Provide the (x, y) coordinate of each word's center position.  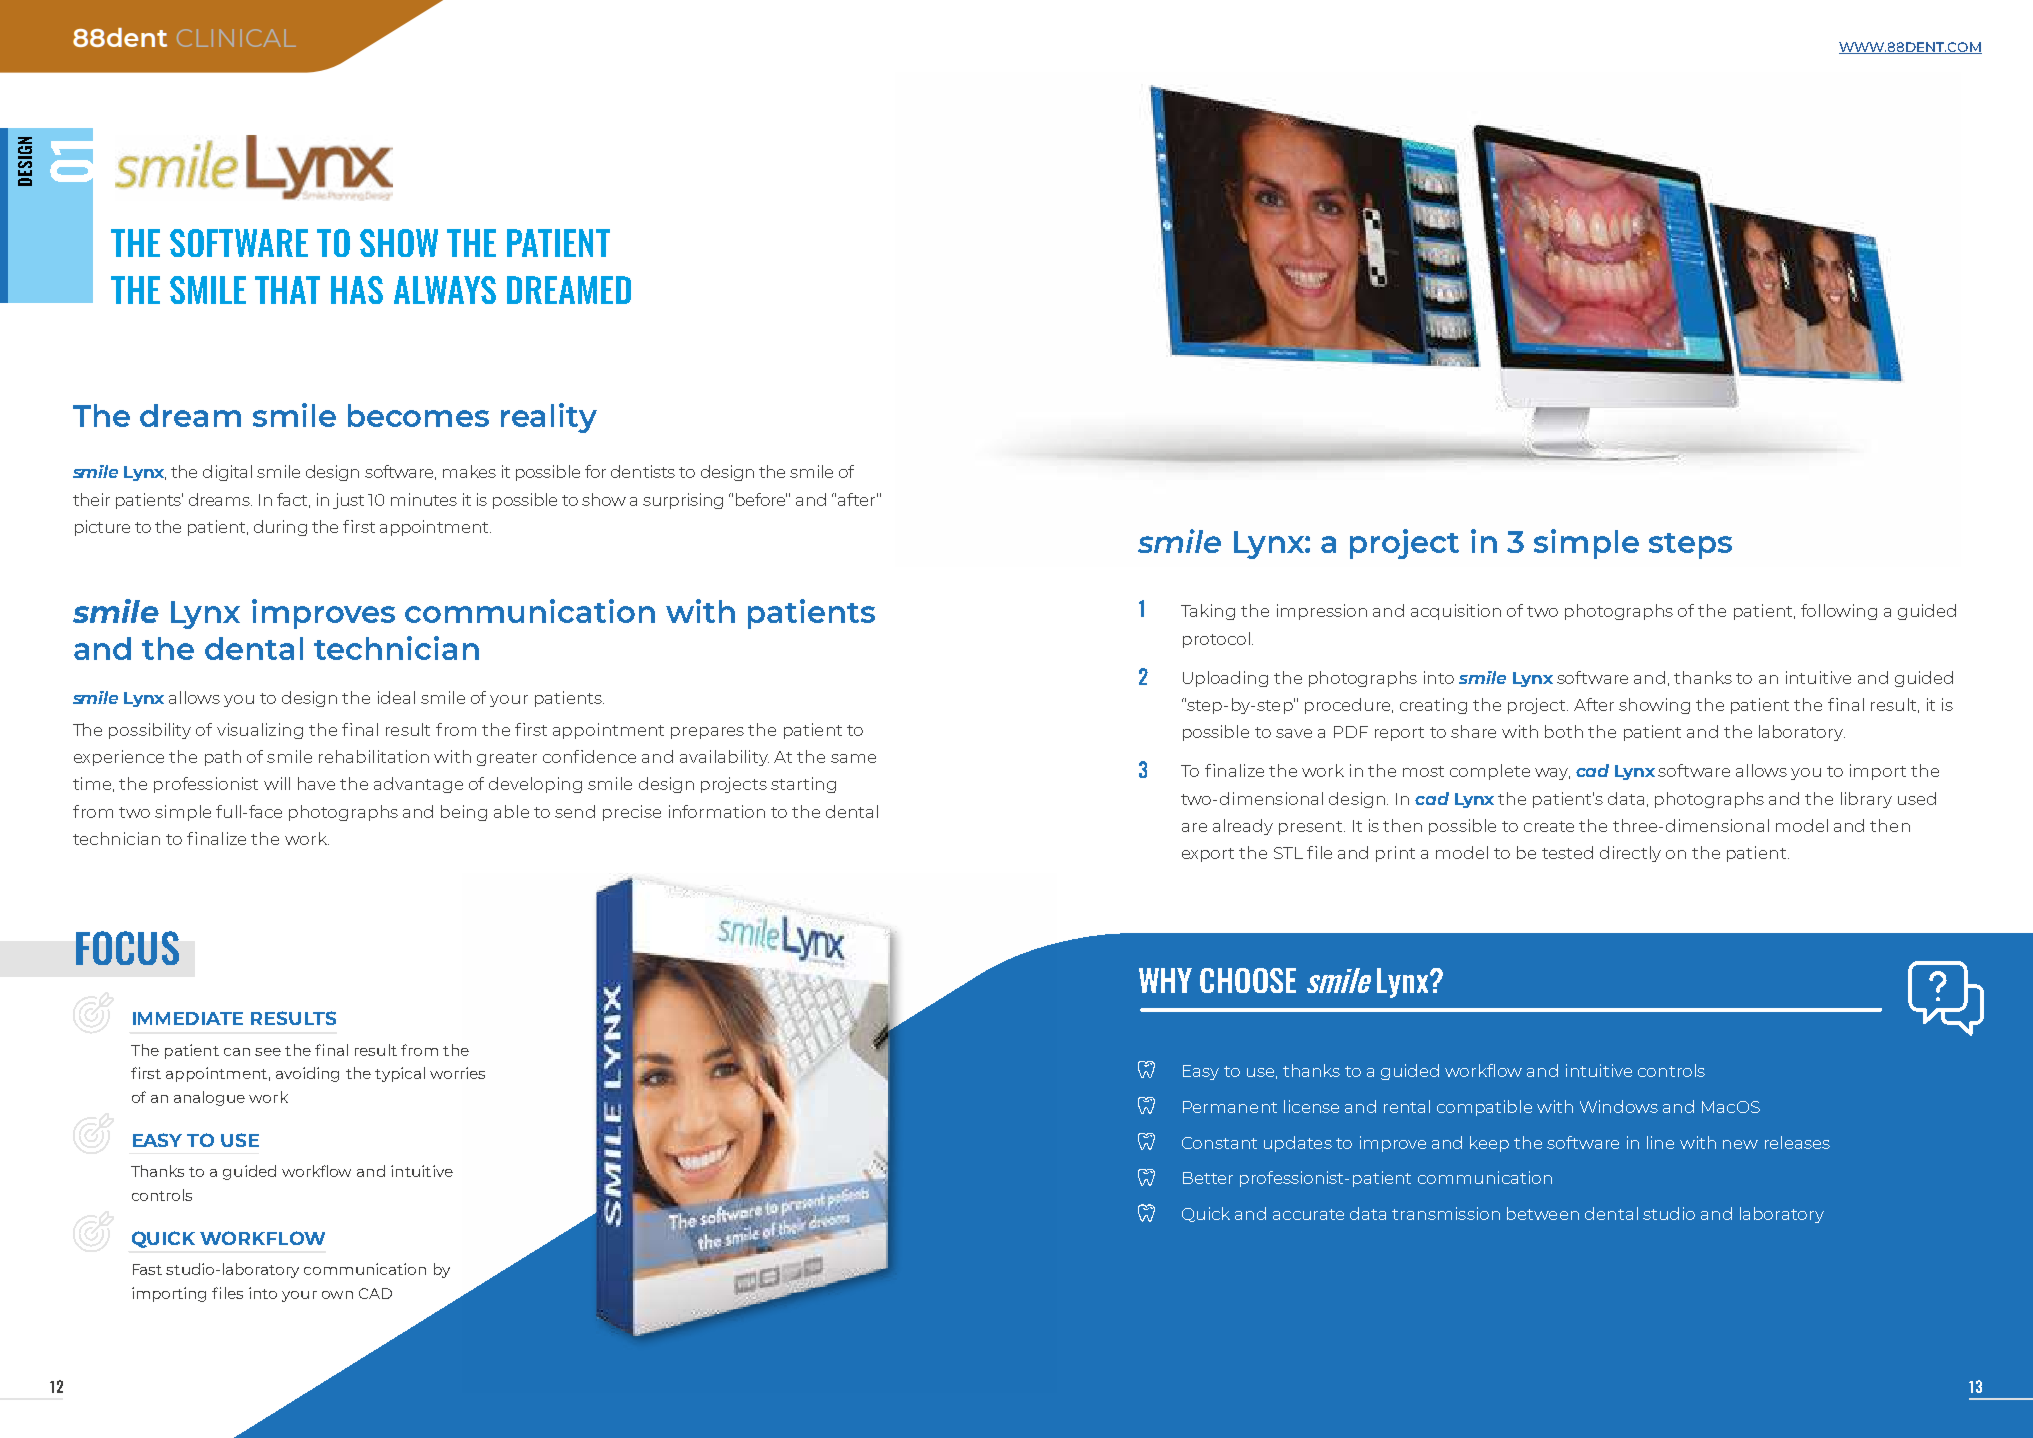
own (337, 1295)
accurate (1308, 1214)
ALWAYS (445, 290)
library (1866, 800)
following (1839, 612)
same (853, 758)
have (316, 783)
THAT (287, 290)
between (1543, 1213)
